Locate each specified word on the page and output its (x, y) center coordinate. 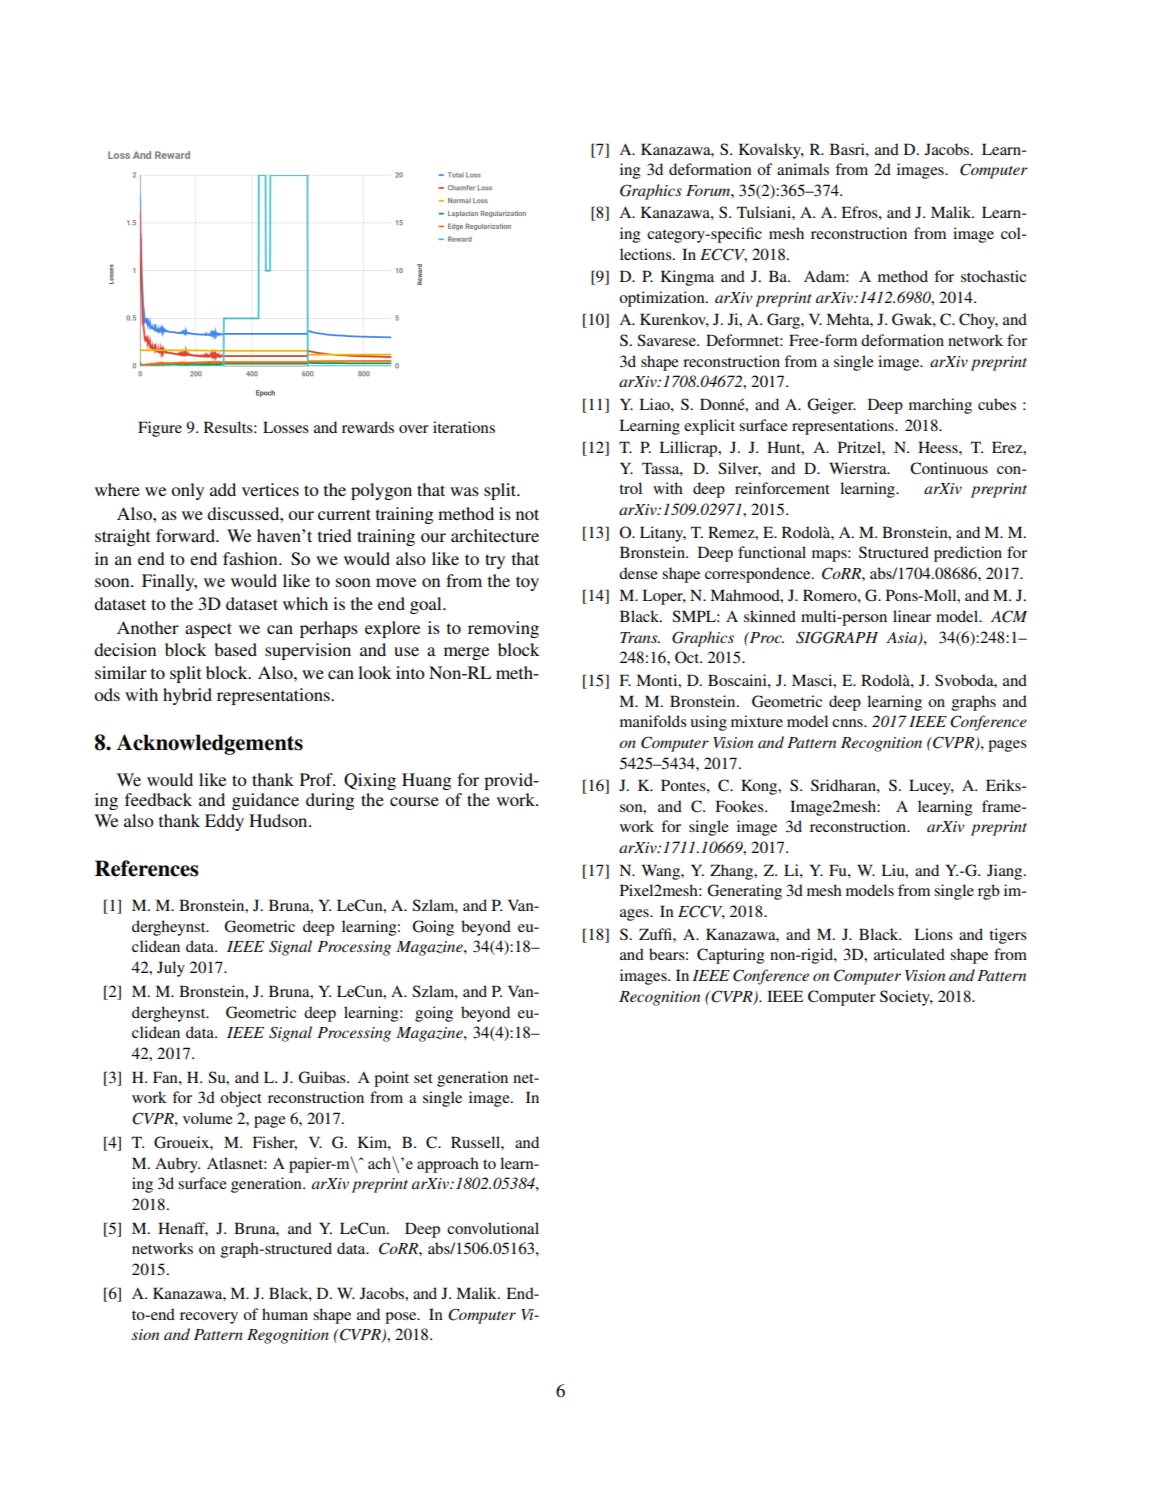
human (285, 1314)
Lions (933, 934)
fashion (251, 558)
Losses (286, 427)
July (171, 969)
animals (803, 169)
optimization (663, 299)
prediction (968, 554)
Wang (662, 872)
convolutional (493, 1228)
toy (527, 583)
